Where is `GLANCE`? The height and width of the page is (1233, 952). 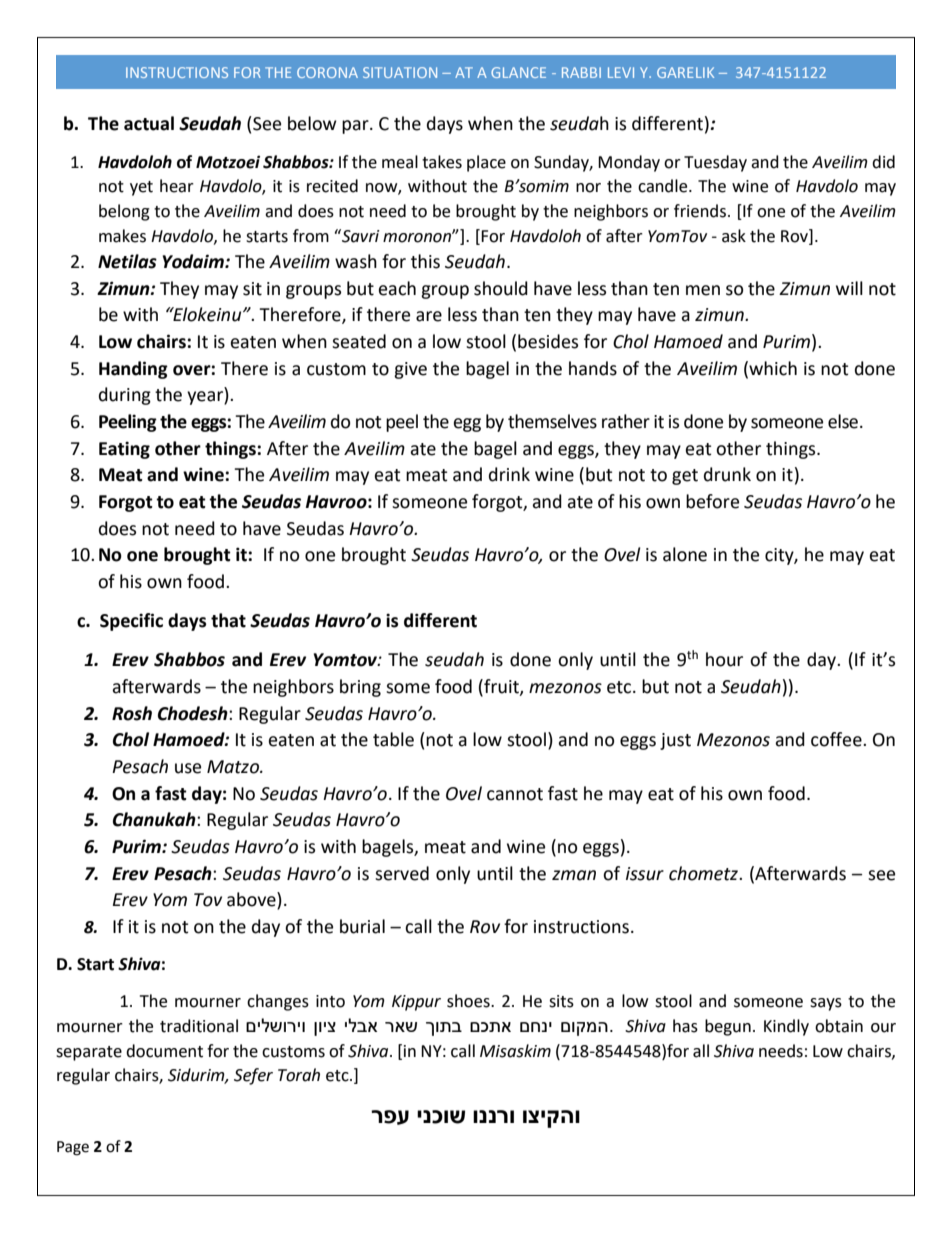 GLANCE is located at coordinates (518, 72).
